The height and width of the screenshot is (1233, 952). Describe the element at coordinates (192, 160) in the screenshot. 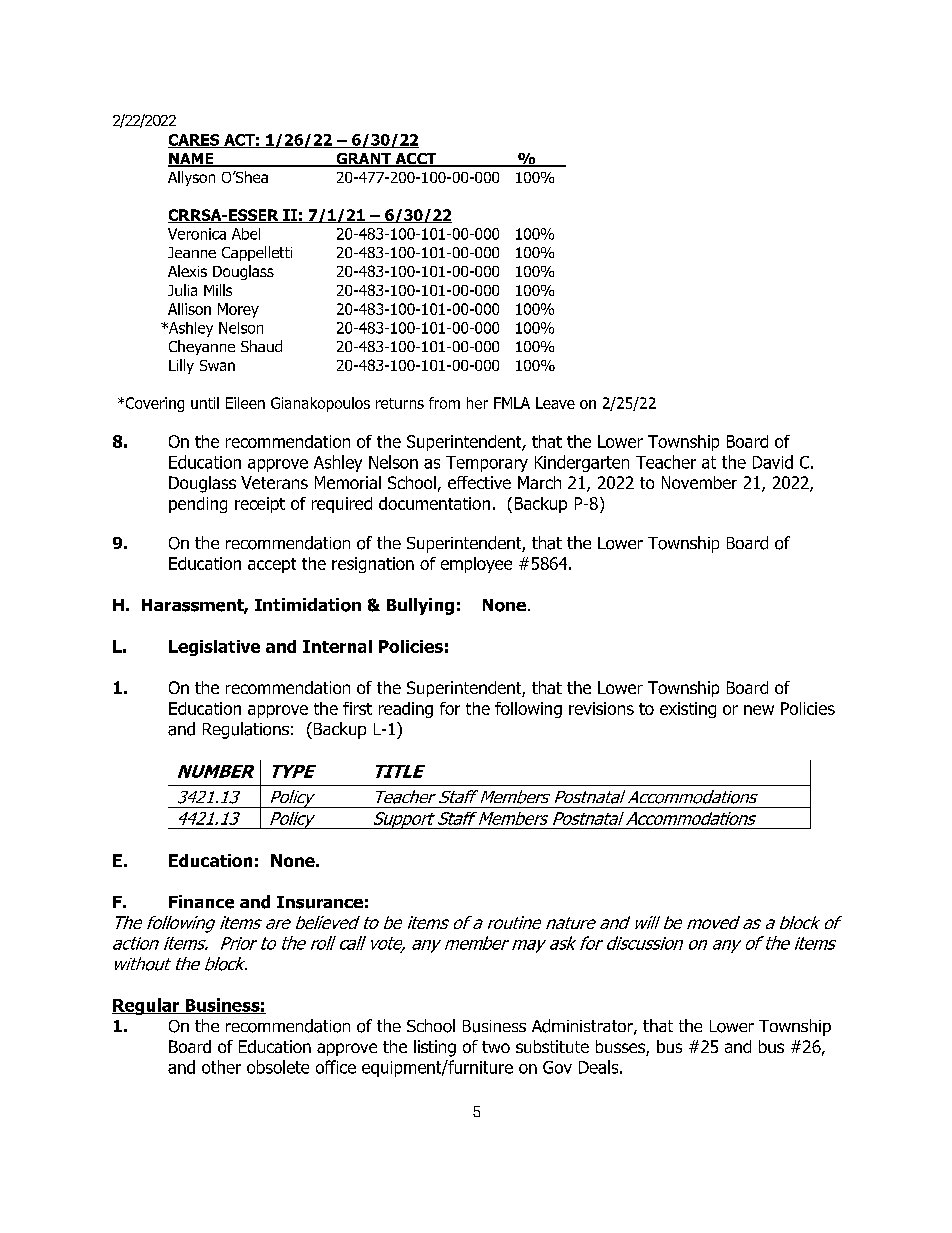

I see `NAME` at that location.
